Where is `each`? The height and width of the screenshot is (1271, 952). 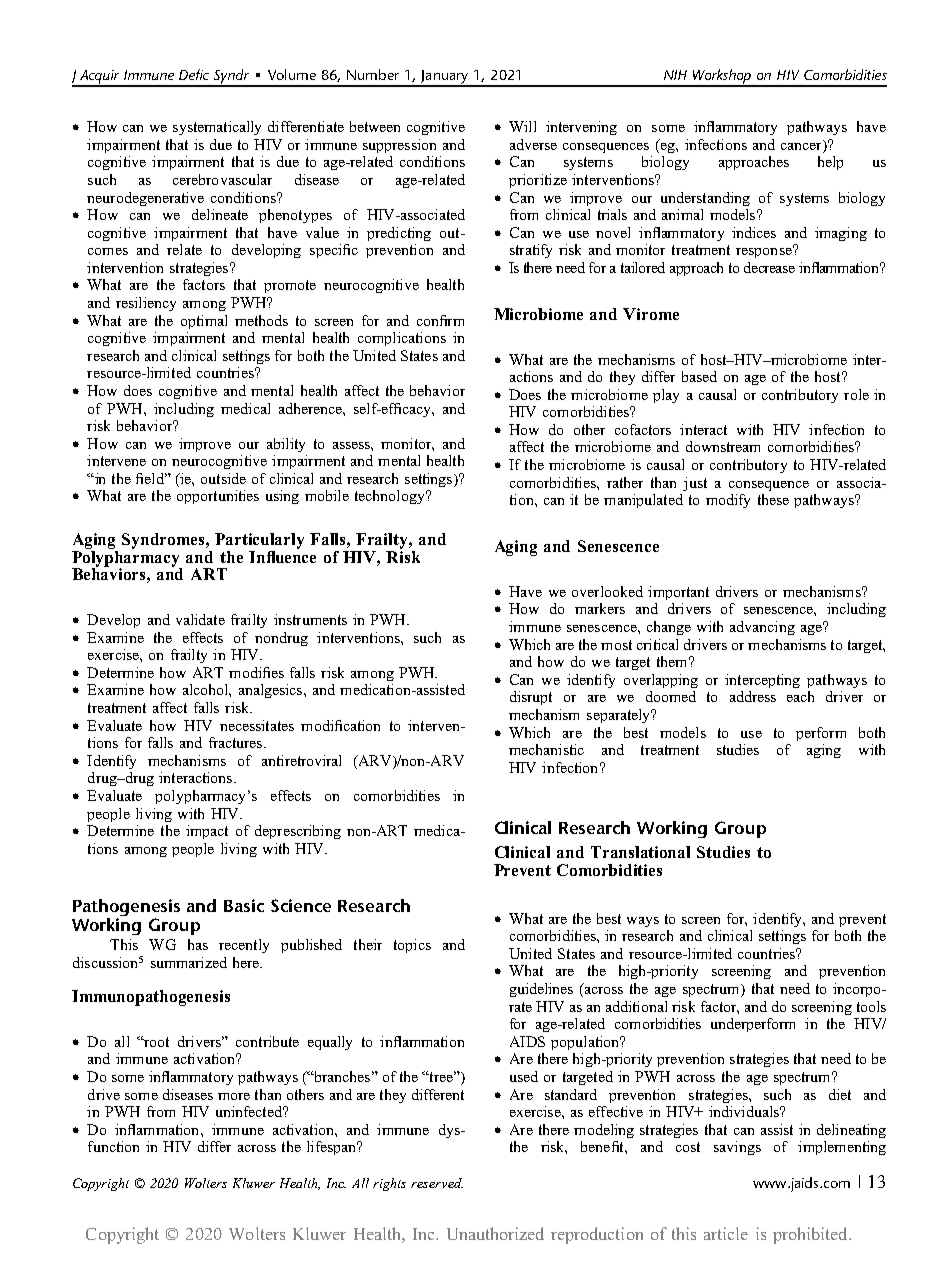
each is located at coordinates (800, 696).
